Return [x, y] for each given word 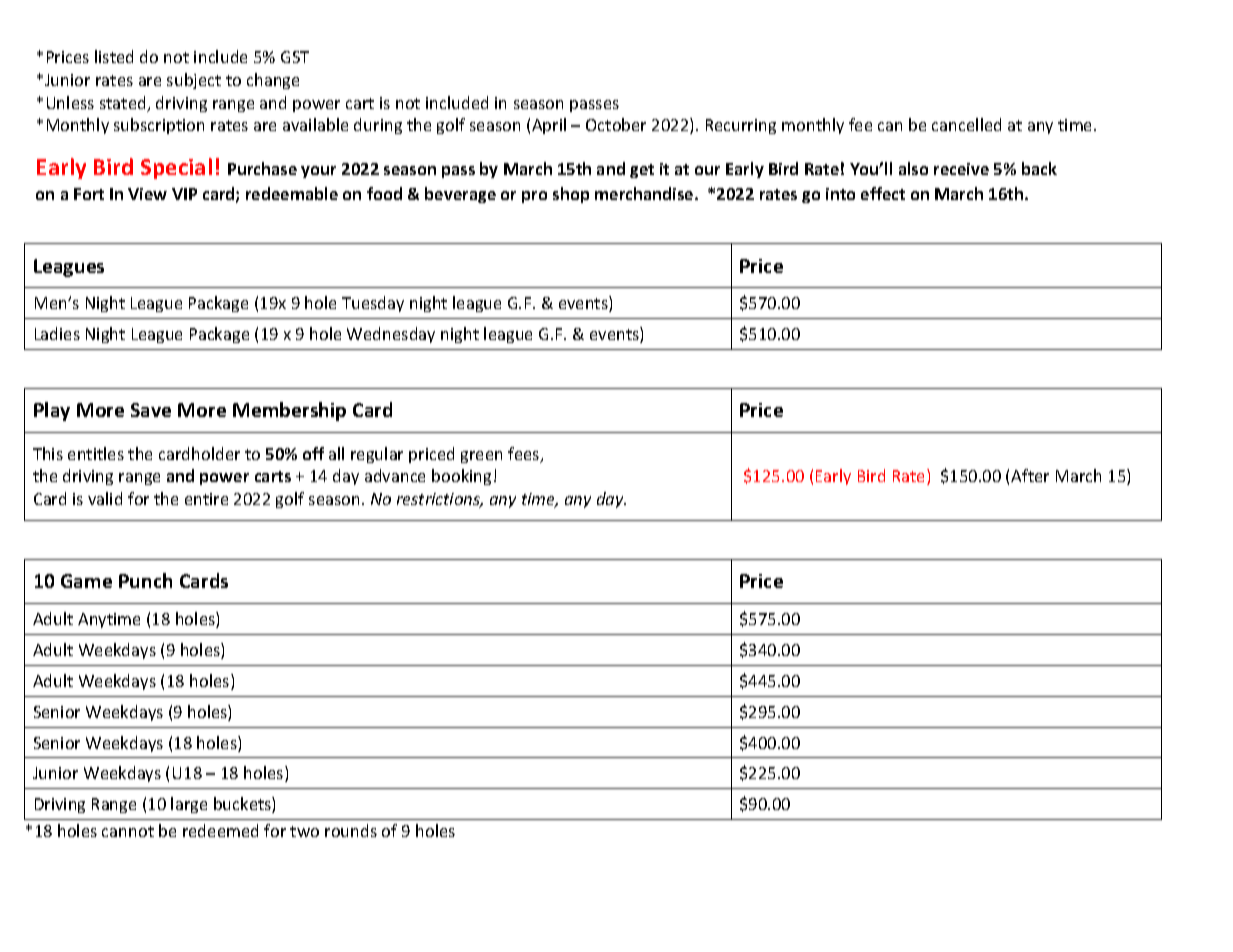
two [304, 831]
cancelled [966, 124]
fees [525, 455]
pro [534, 197]
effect [883, 193]
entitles [96, 453]
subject [194, 81]
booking [461, 477]
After [1030, 475]
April [549, 126]
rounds [351, 830]
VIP [184, 194]
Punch [145, 580]
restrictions [440, 500]
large [189, 805]
